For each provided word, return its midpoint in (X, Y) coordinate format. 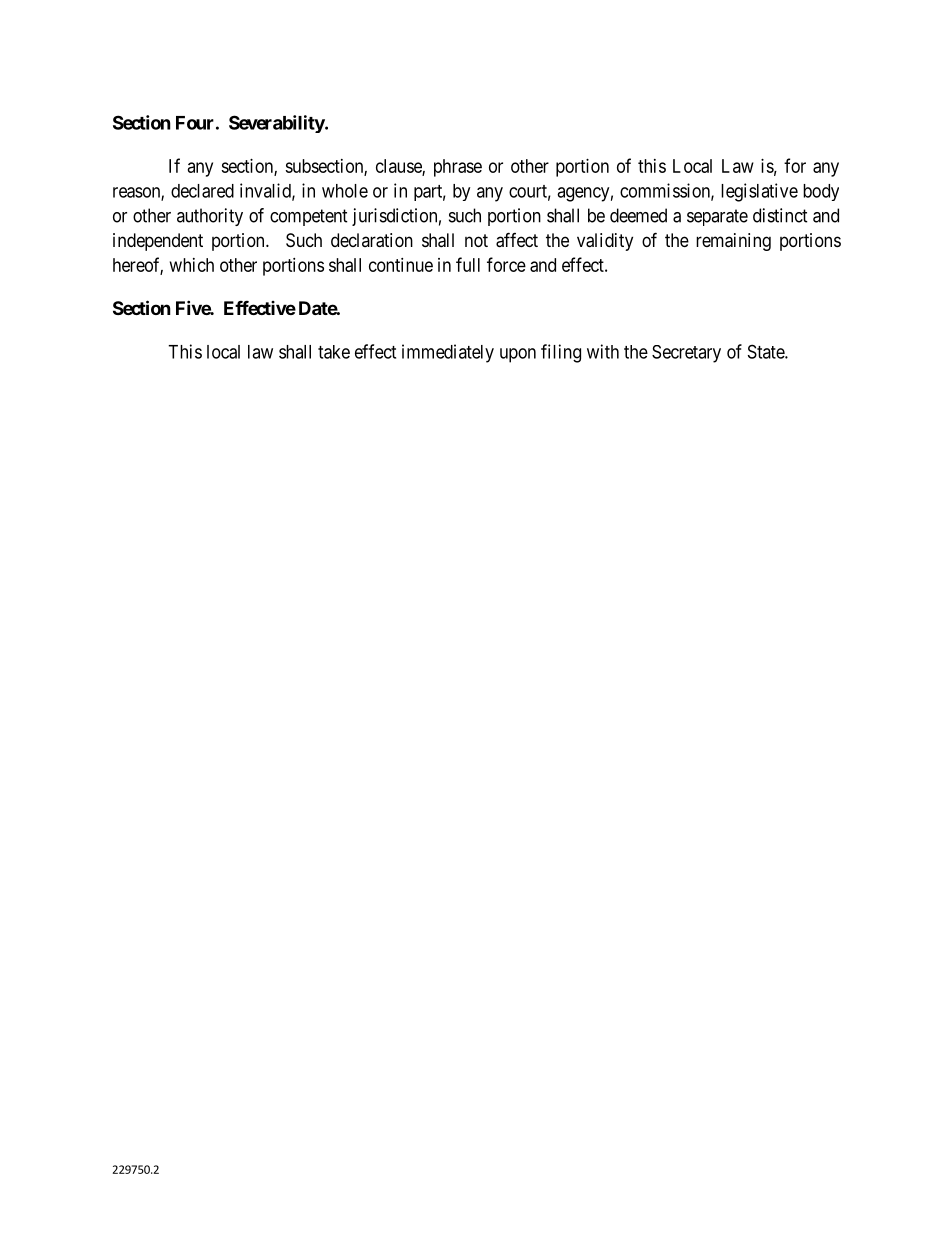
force (506, 264)
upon (518, 355)
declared (202, 191)
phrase (458, 168)
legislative (759, 192)
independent (158, 242)
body (821, 192)
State (767, 351)
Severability (277, 124)
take (334, 352)
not (476, 240)
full (468, 264)
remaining (733, 242)
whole (345, 191)
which (192, 265)
